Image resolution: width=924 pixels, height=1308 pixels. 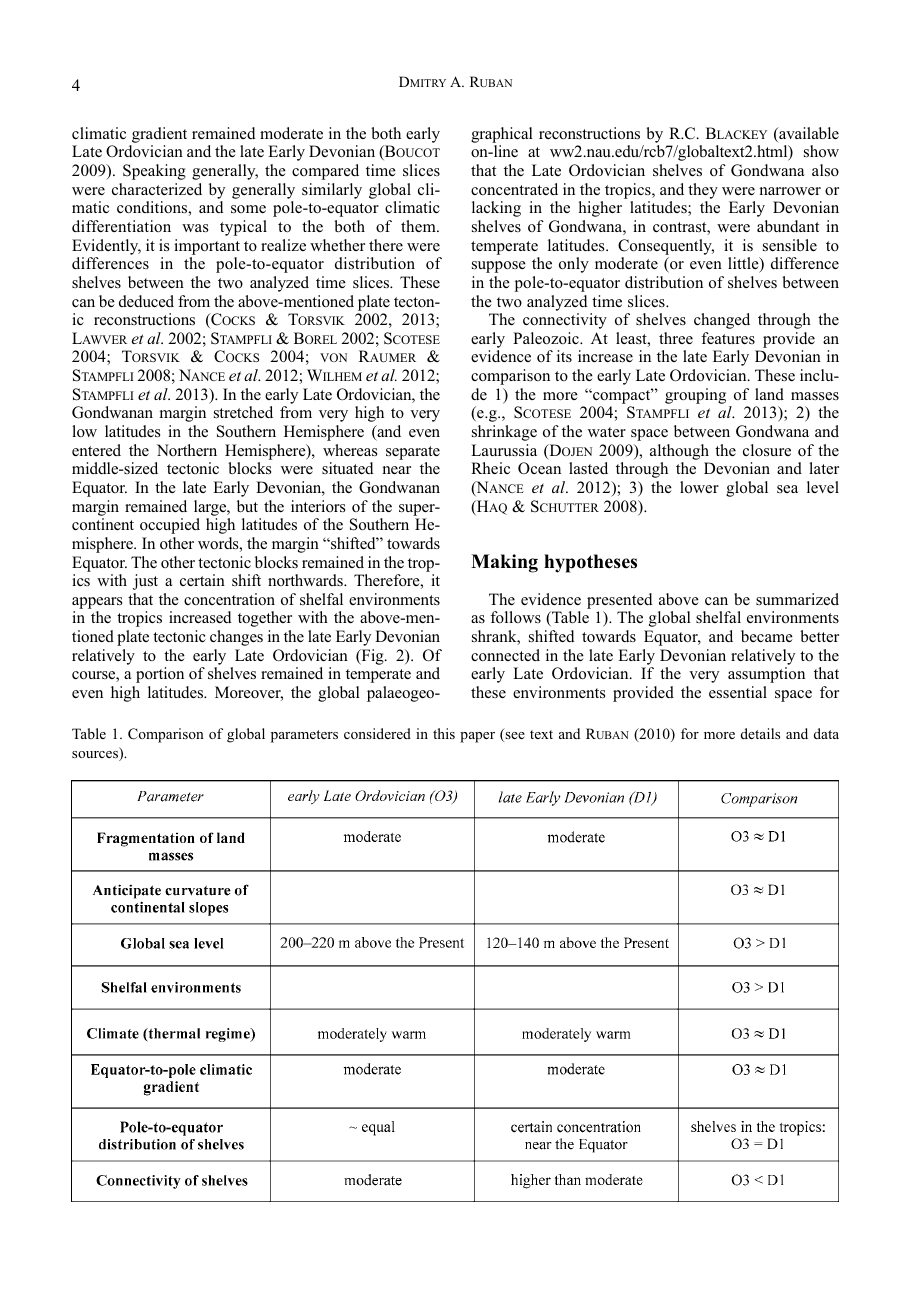 I want to click on sources, so click(x=96, y=756).
